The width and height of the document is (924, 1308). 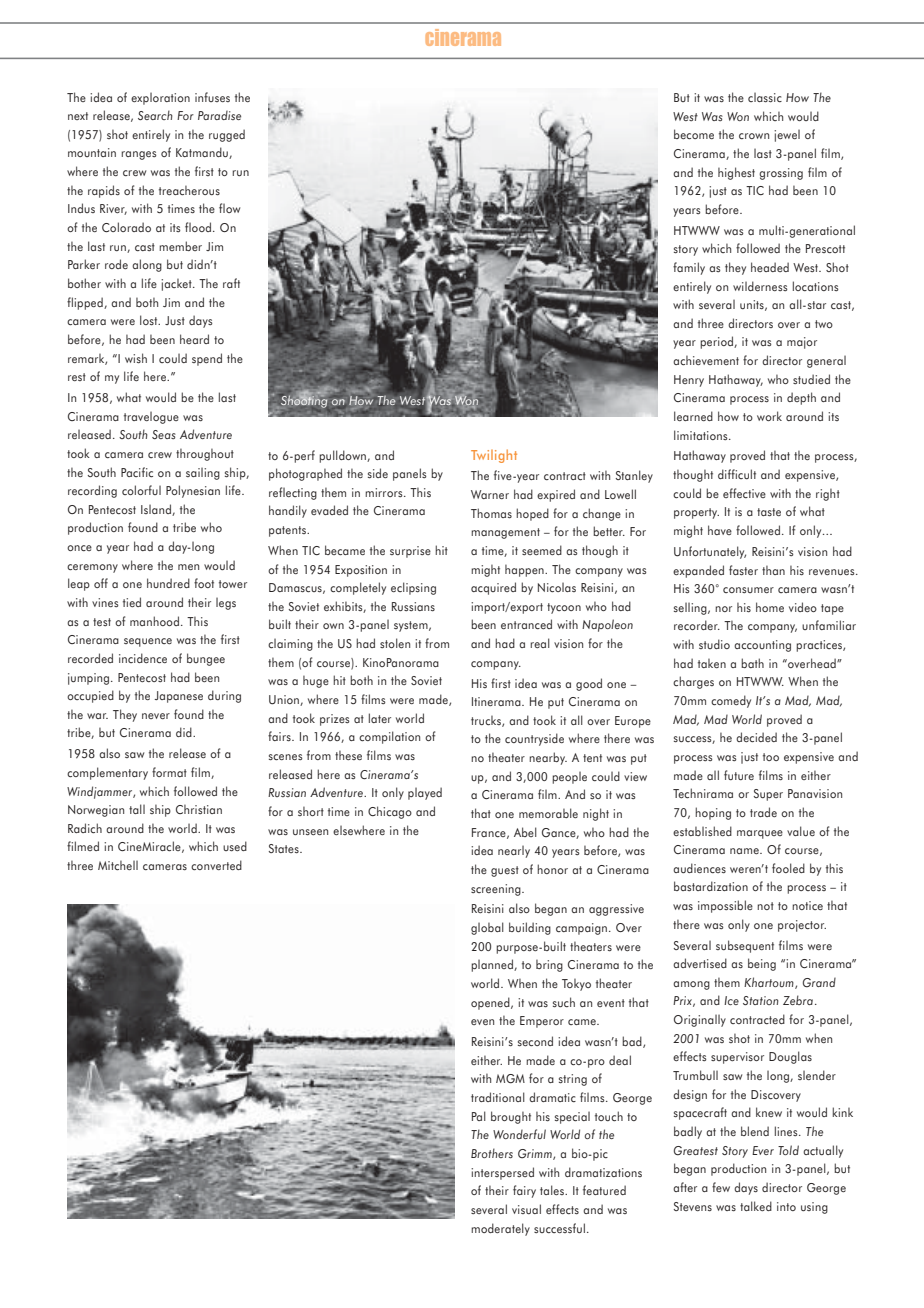 I want to click on crown, so click(x=754, y=136).
